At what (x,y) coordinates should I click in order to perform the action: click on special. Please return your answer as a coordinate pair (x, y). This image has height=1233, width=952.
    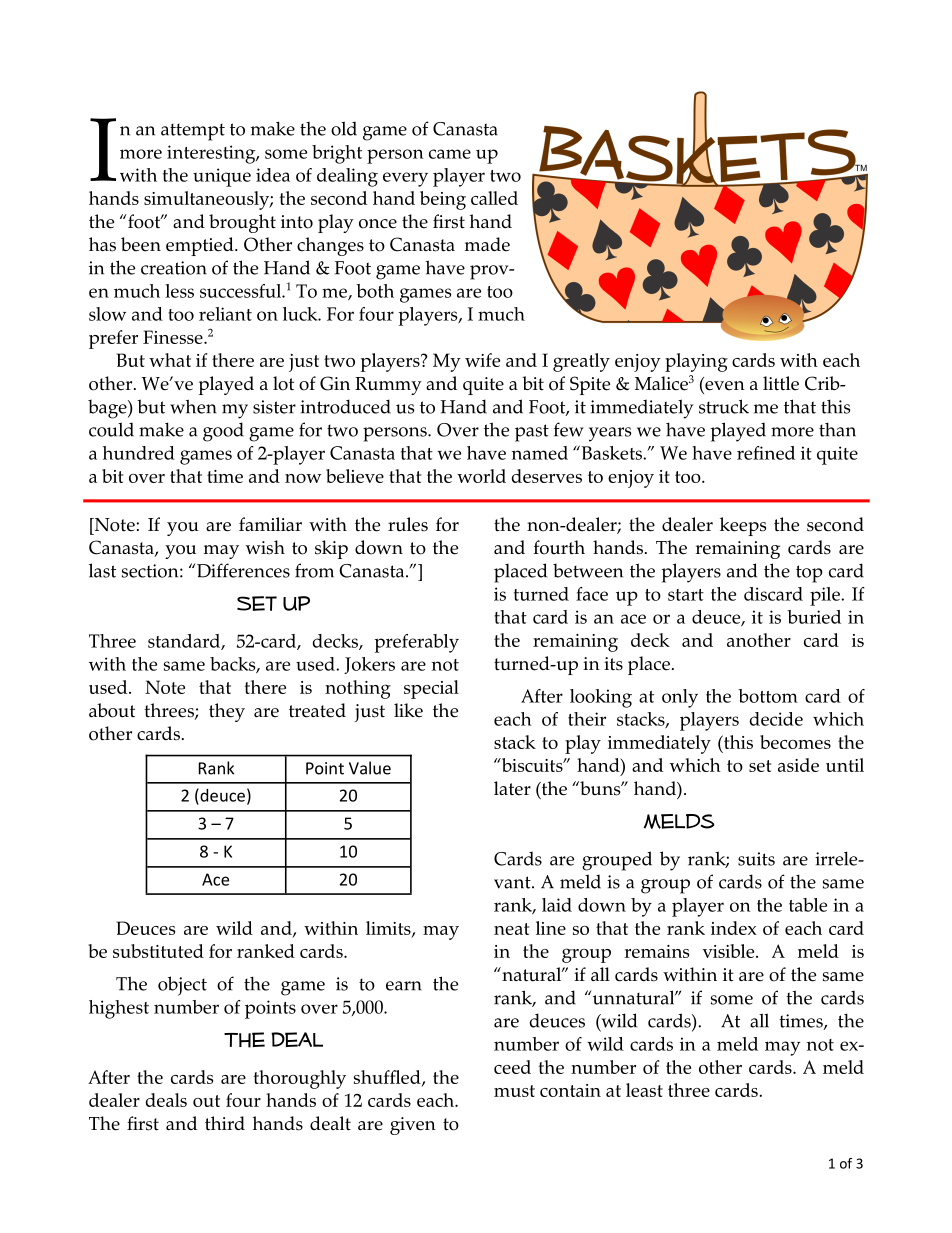
    Looking at the image, I should click on (431, 689).
